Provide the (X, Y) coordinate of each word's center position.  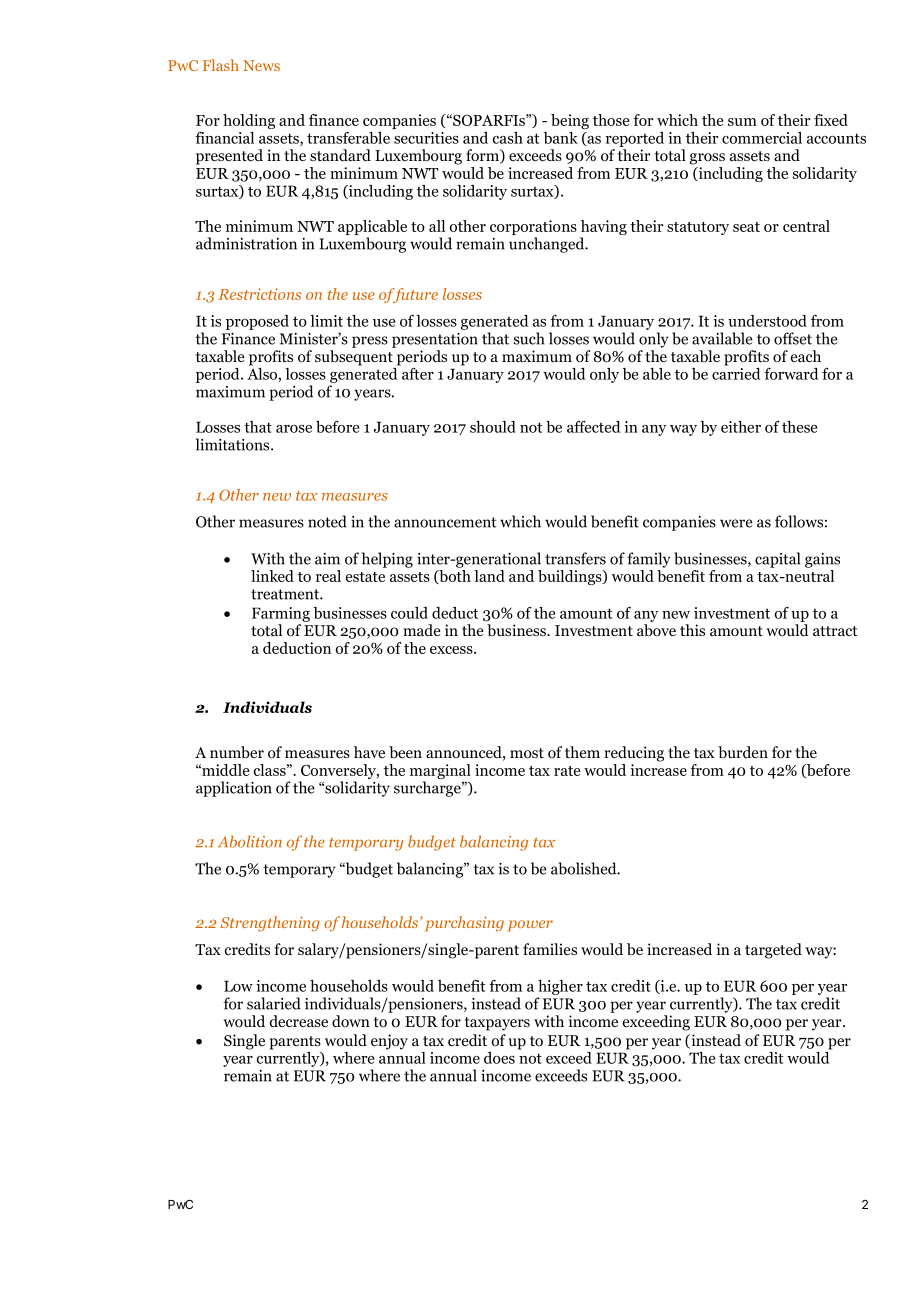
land (489, 576)
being (570, 121)
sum (742, 122)
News (261, 65)
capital (777, 560)
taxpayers (497, 1024)
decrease (299, 1021)
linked (272, 576)
